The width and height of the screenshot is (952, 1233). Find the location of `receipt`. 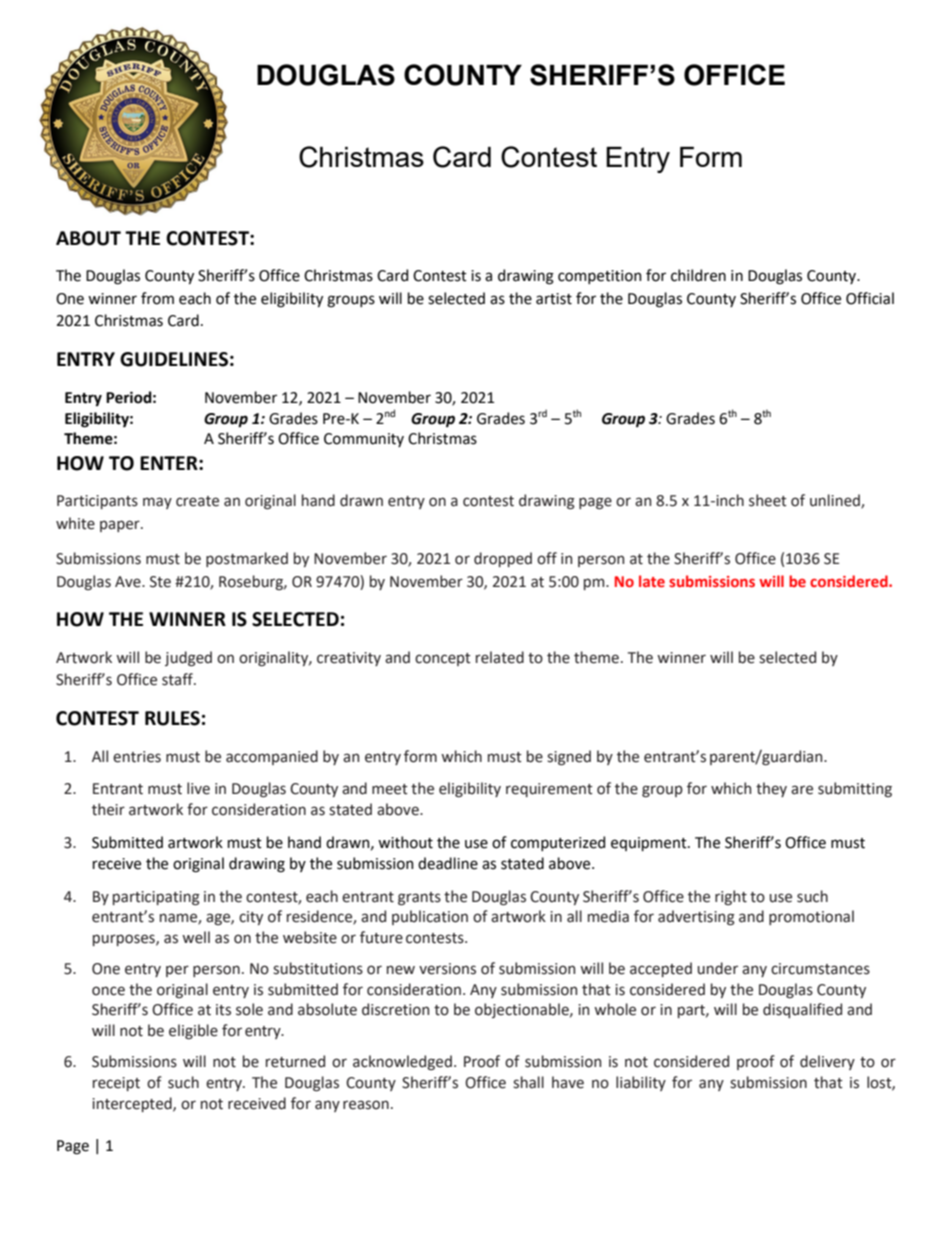

receipt is located at coordinates (116, 1084).
